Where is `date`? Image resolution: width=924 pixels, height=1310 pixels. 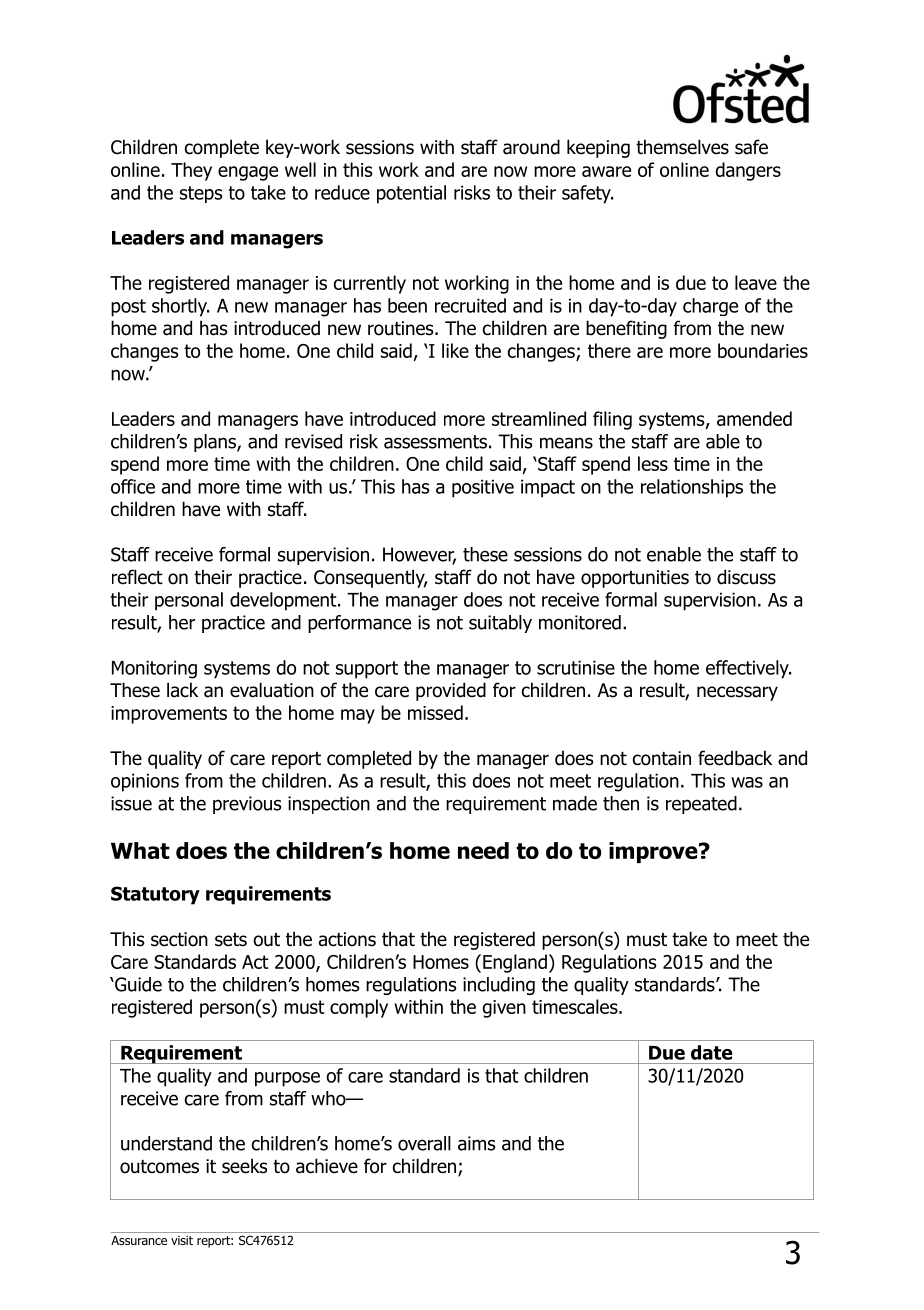
date is located at coordinates (712, 1052).
